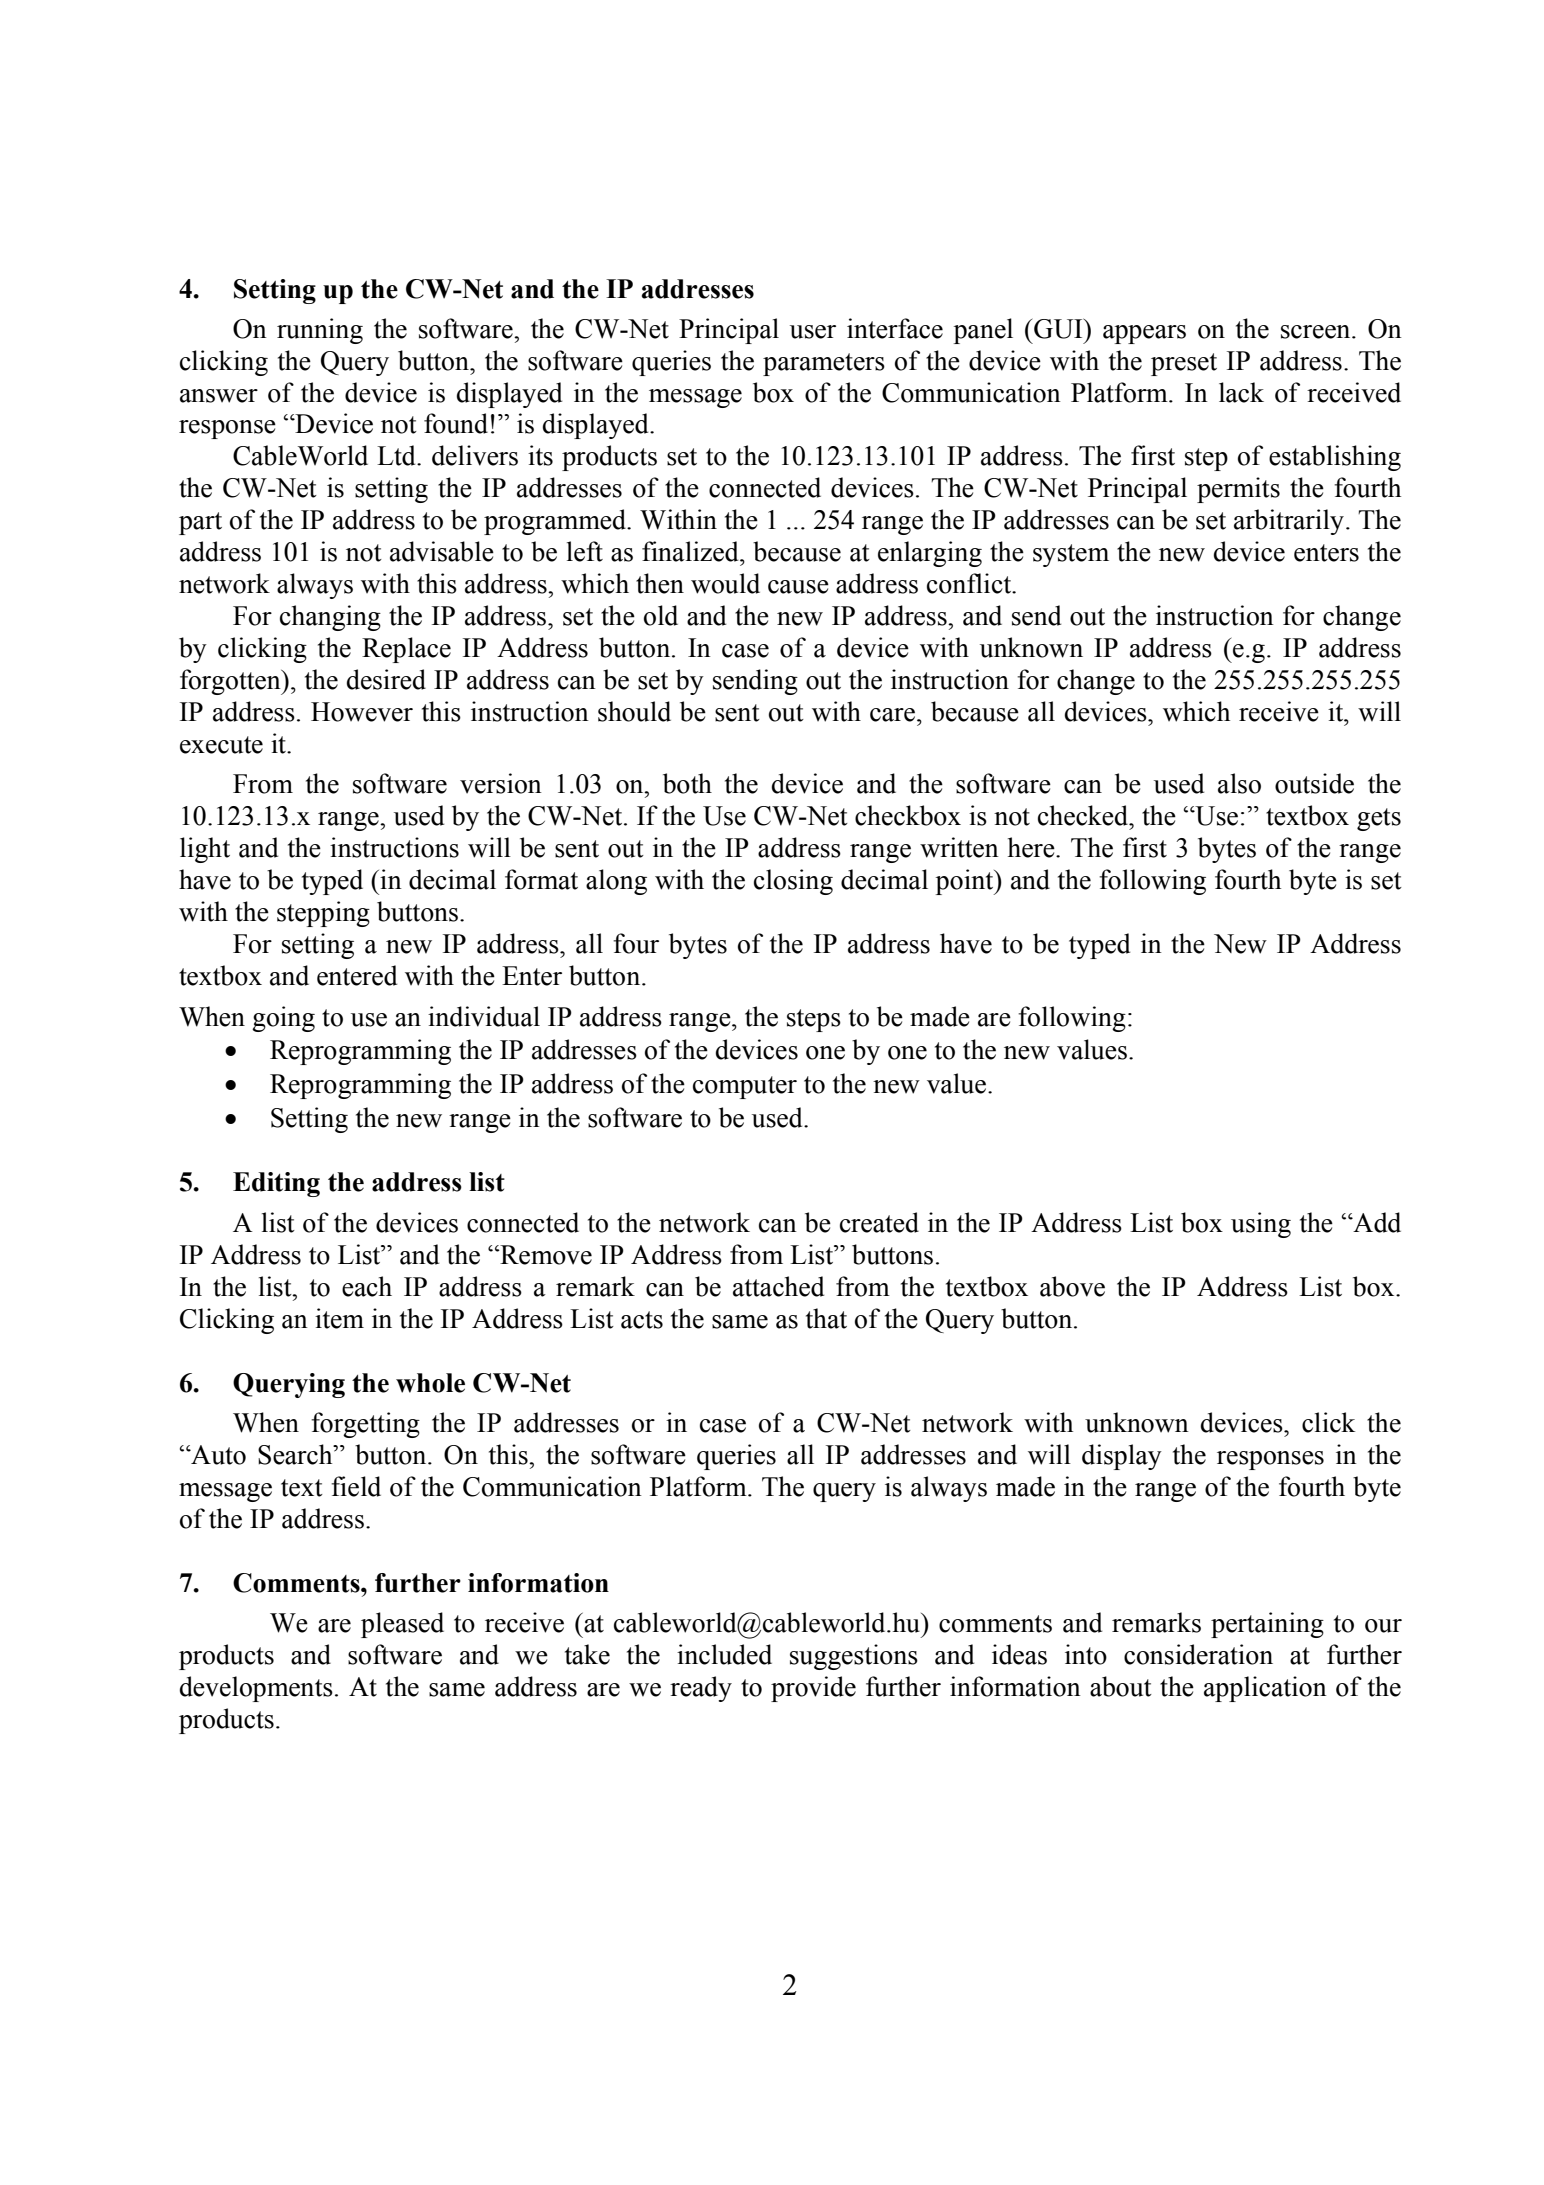 The width and height of the document is (1544, 2185). What do you see at coordinates (1261, 1225) in the document?
I see `using` at bounding box center [1261, 1225].
